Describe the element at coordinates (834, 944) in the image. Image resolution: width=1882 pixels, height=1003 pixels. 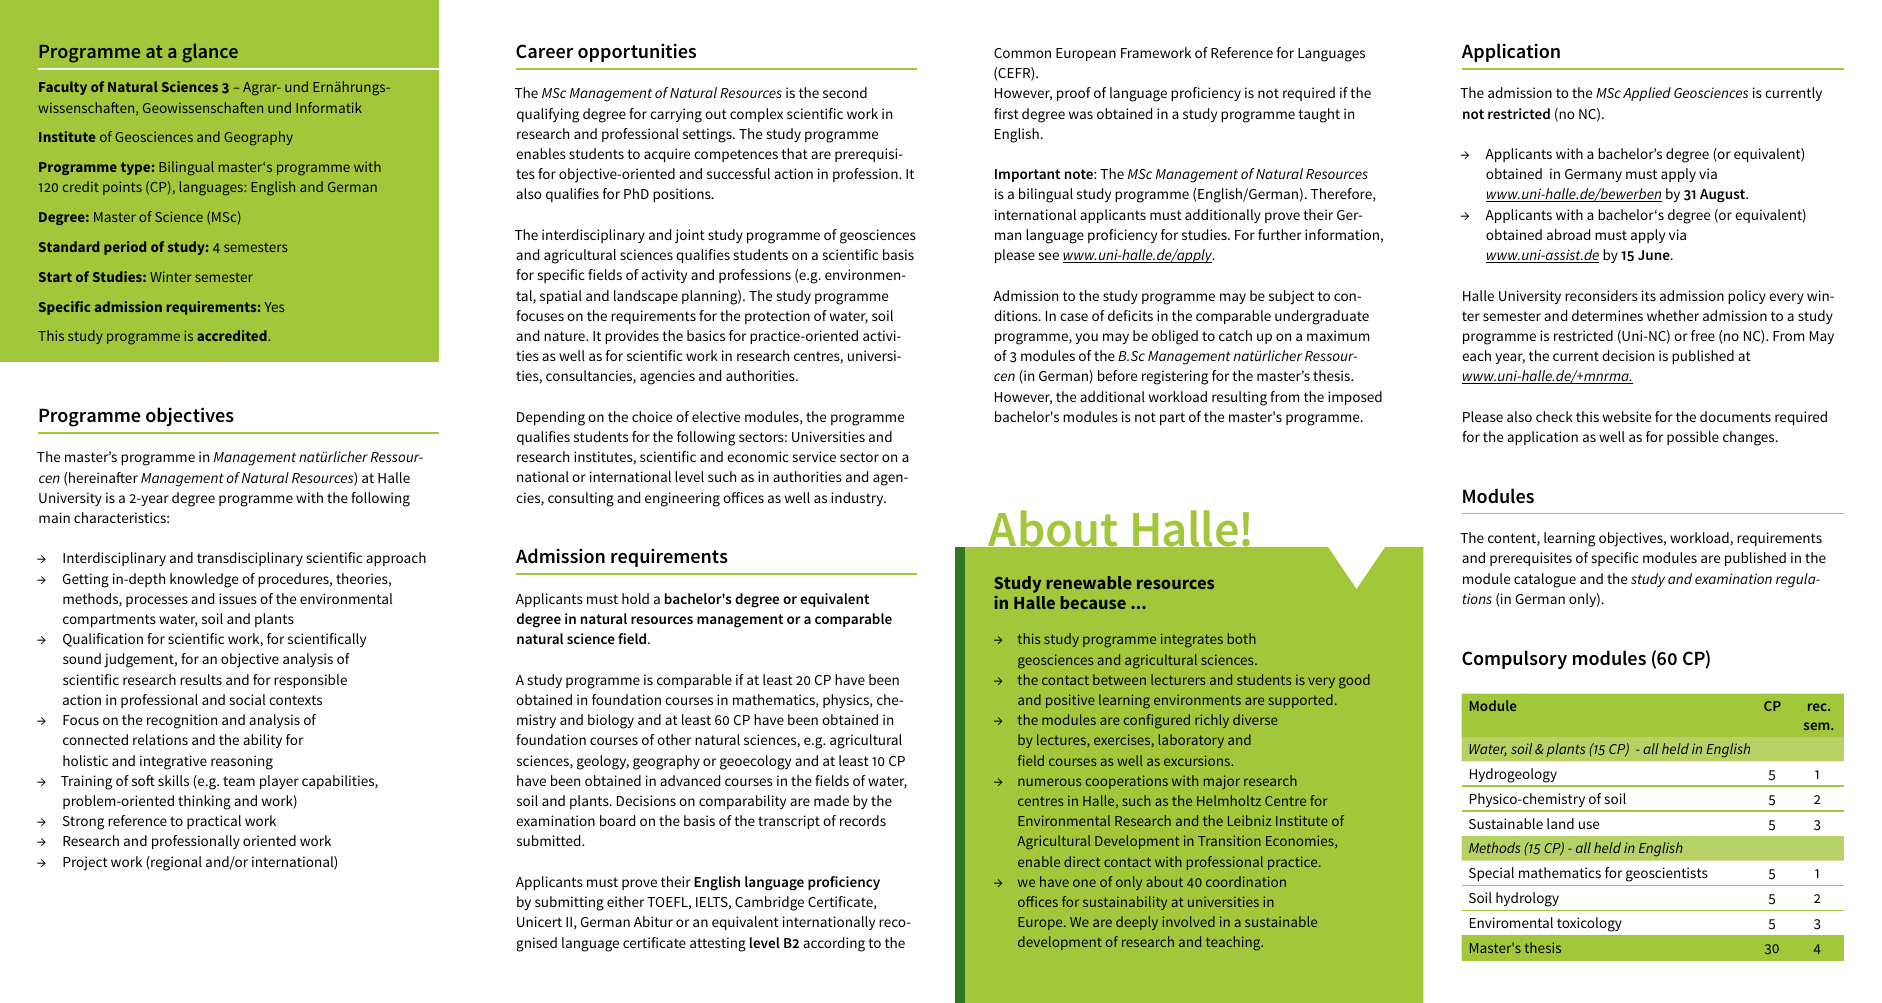
I see `according` at that location.
